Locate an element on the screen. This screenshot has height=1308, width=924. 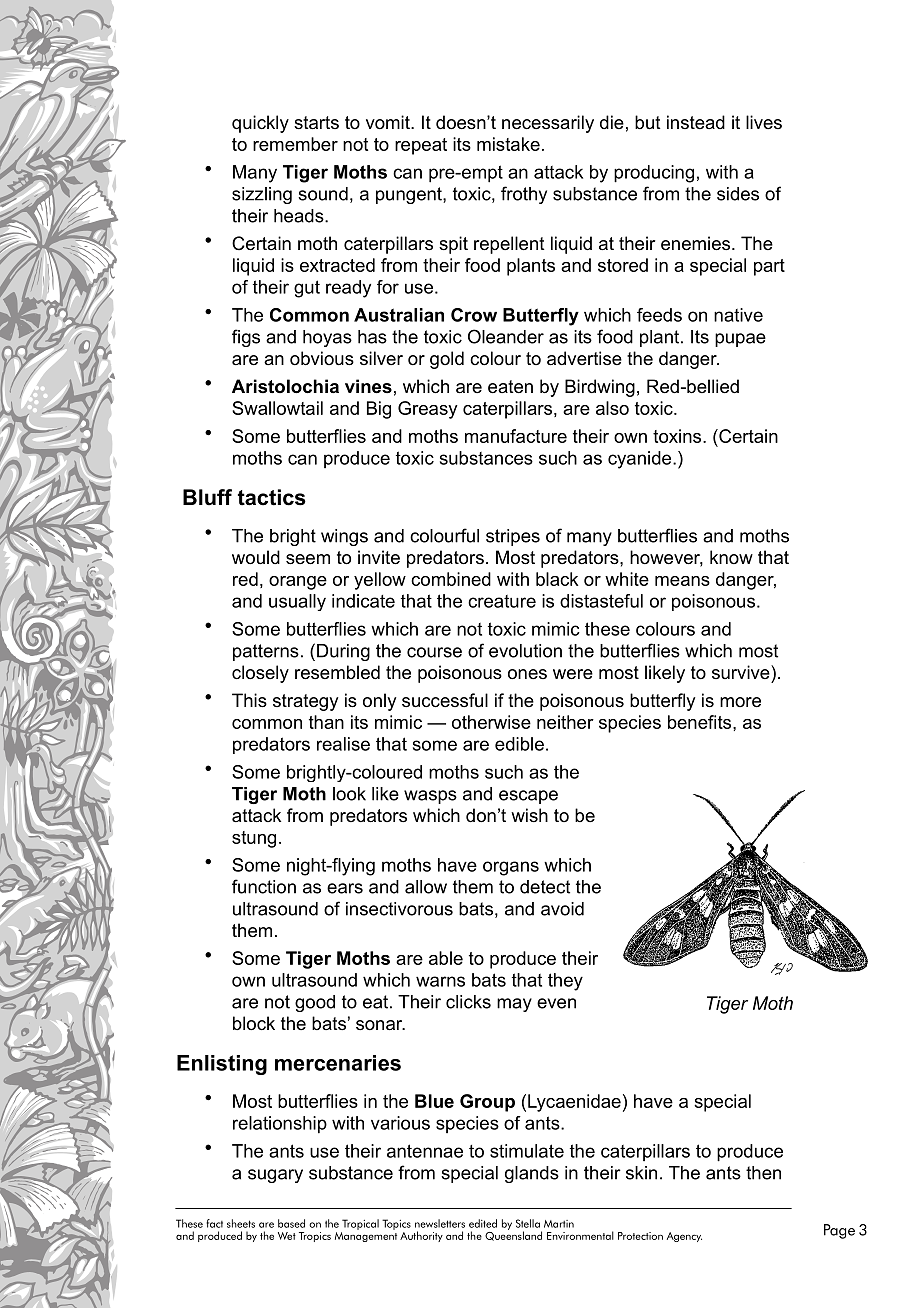
based is located at coordinates (291, 1223).
